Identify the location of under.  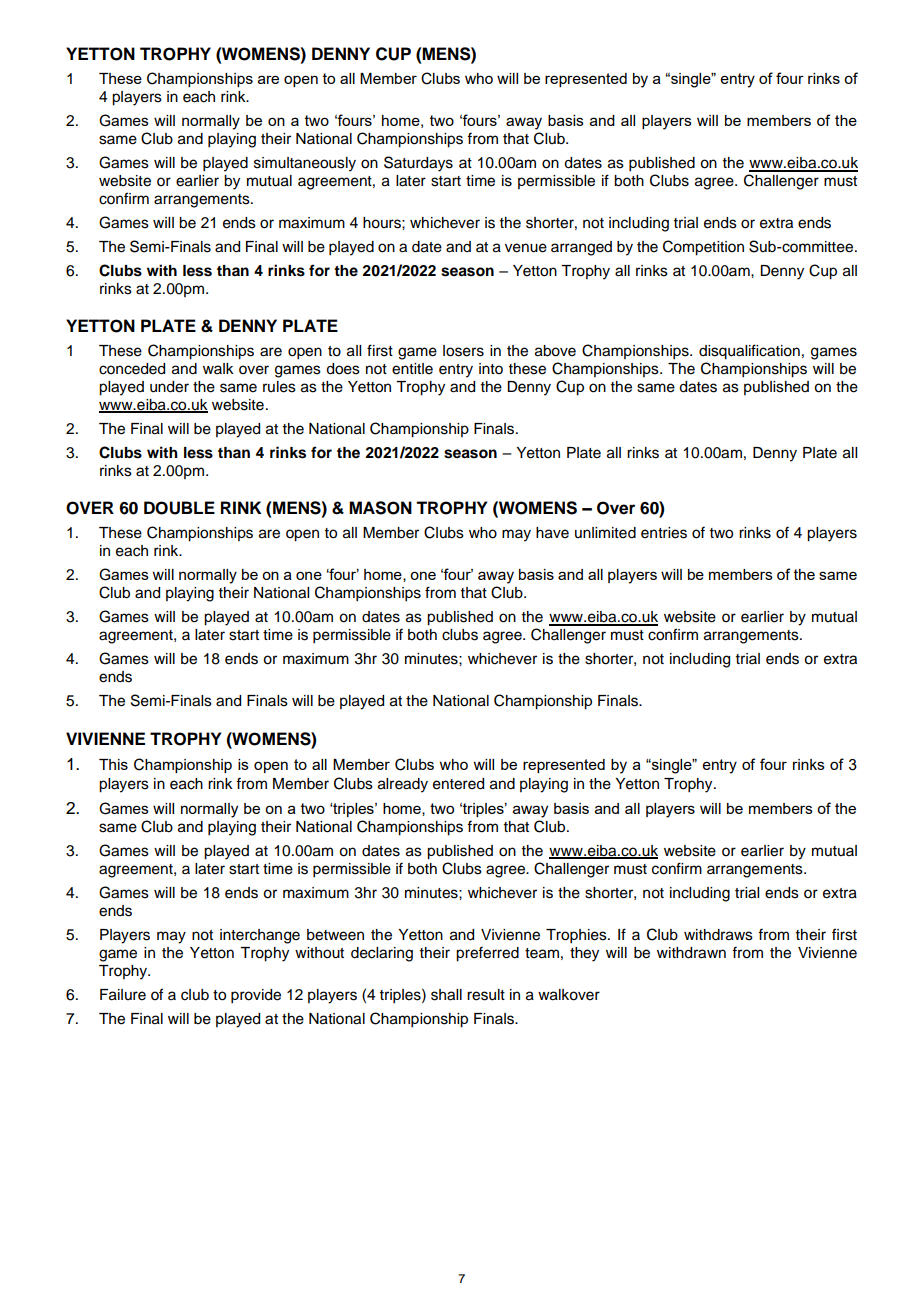
(169, 387).
